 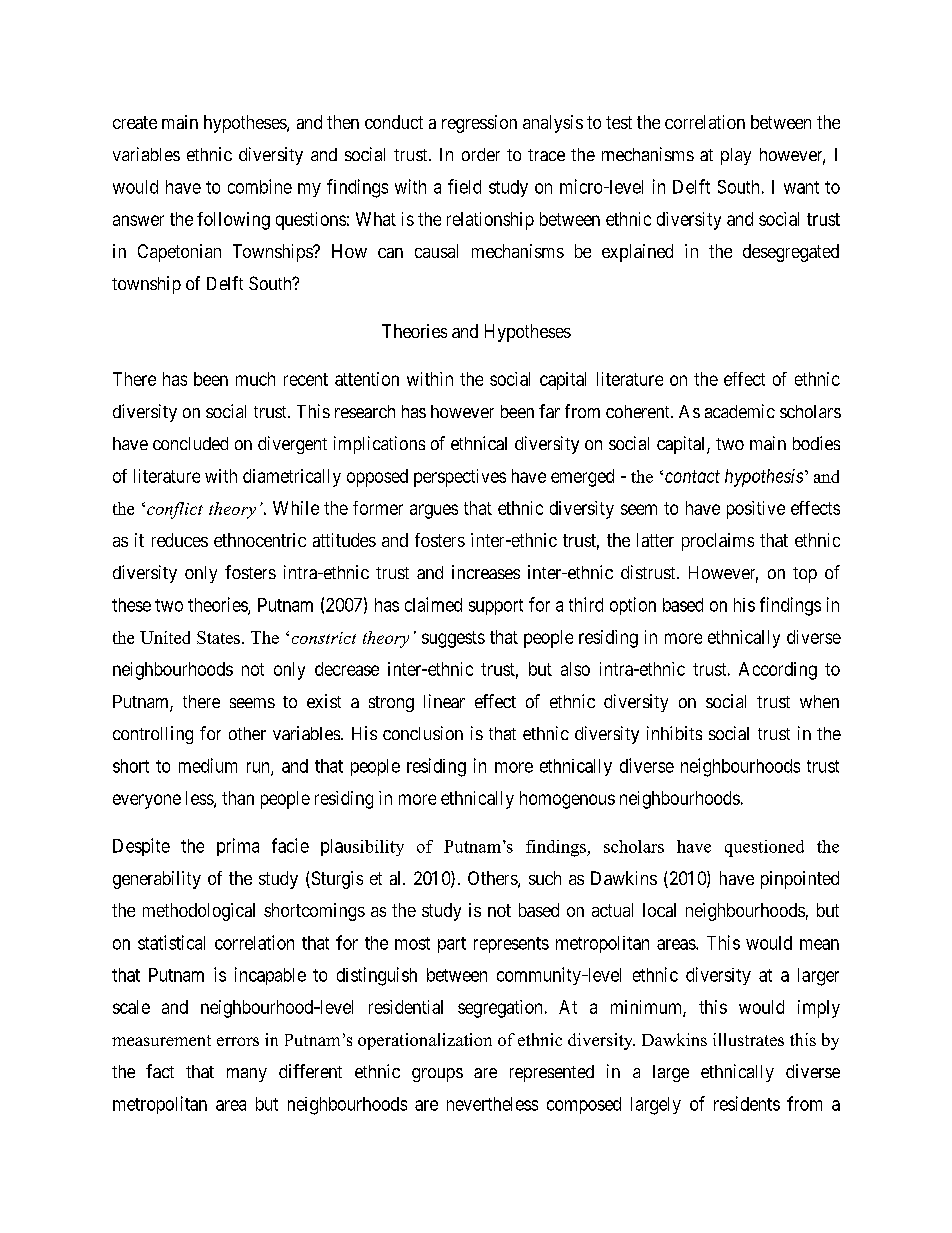 I want to click on such, so click(x=545, y=878).
